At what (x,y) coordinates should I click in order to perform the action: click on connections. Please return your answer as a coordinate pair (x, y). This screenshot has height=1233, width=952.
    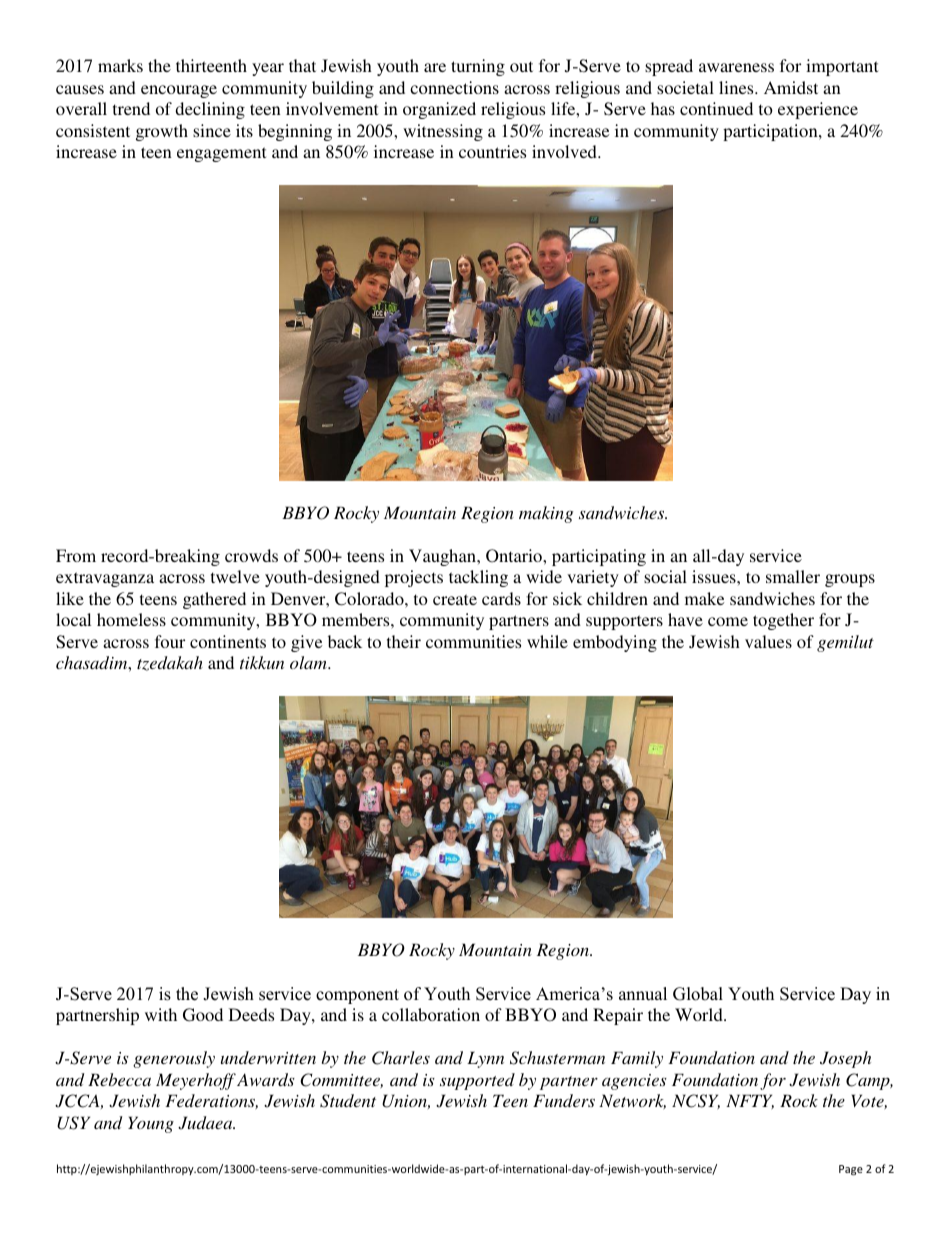
    Looking at the image, I should click on (454, 87).
